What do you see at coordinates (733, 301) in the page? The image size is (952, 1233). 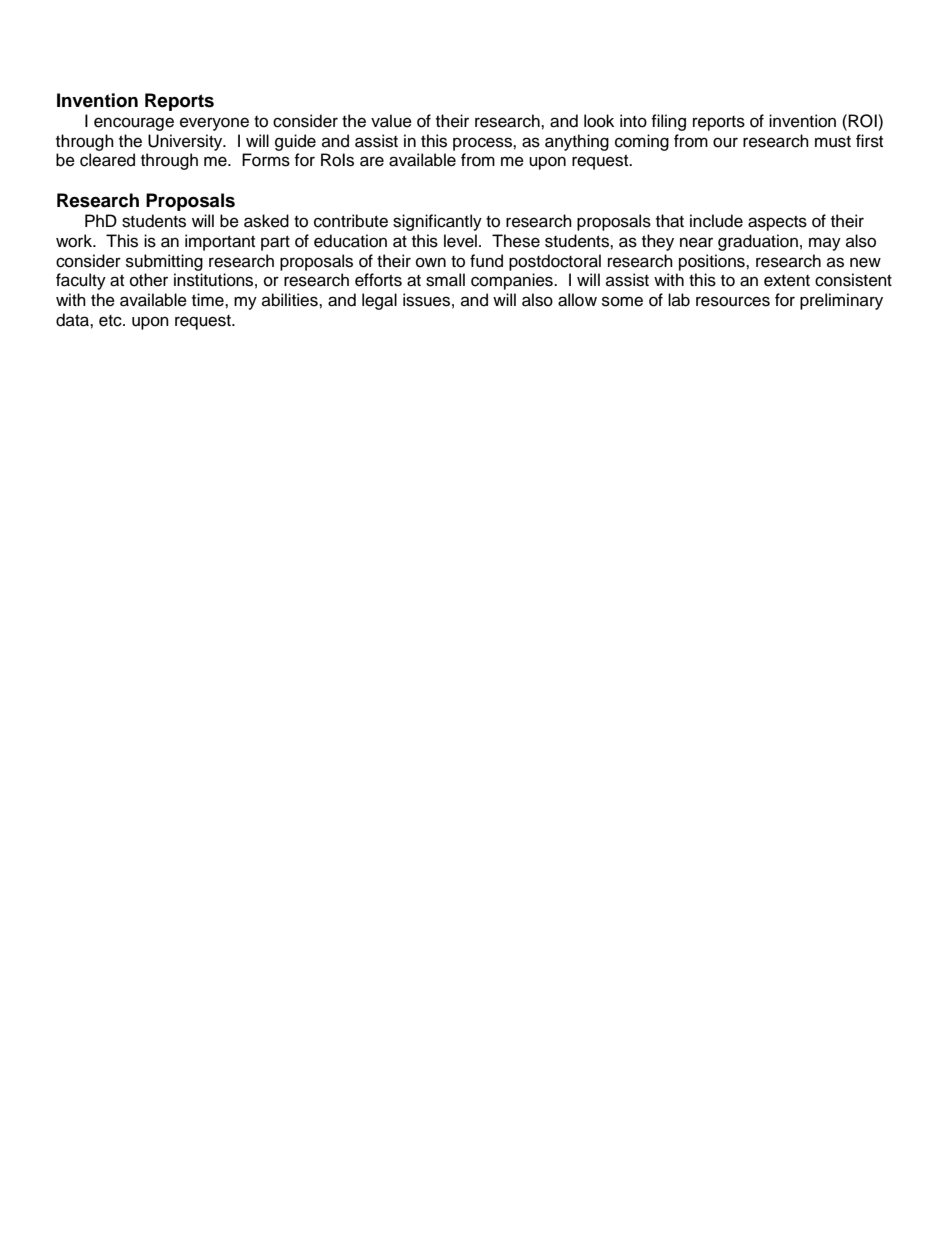 I see `resources` at bounding box center [733, 301].
